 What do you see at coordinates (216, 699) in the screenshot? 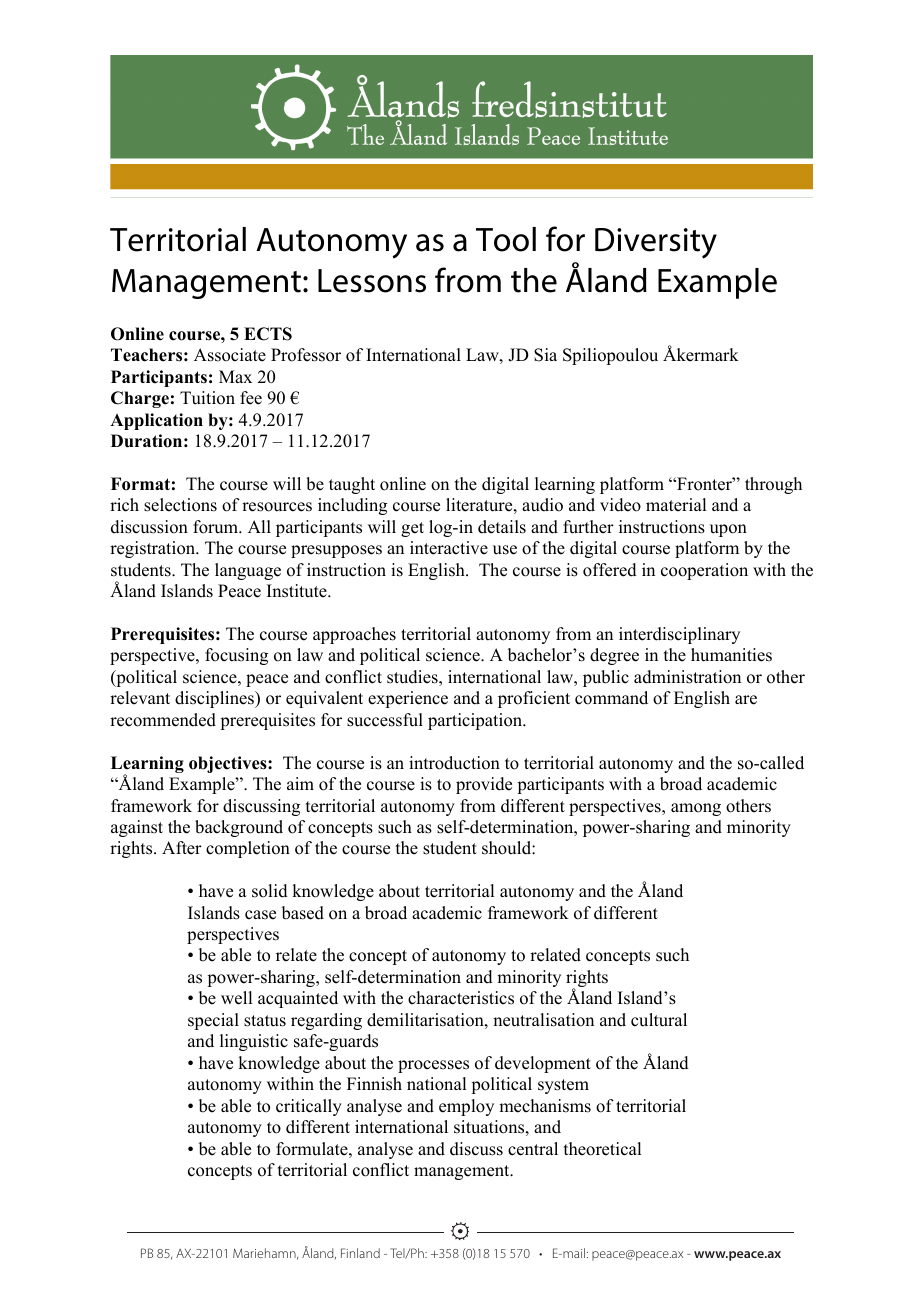
I see `disciplines` at bounding box center [216, 699].
